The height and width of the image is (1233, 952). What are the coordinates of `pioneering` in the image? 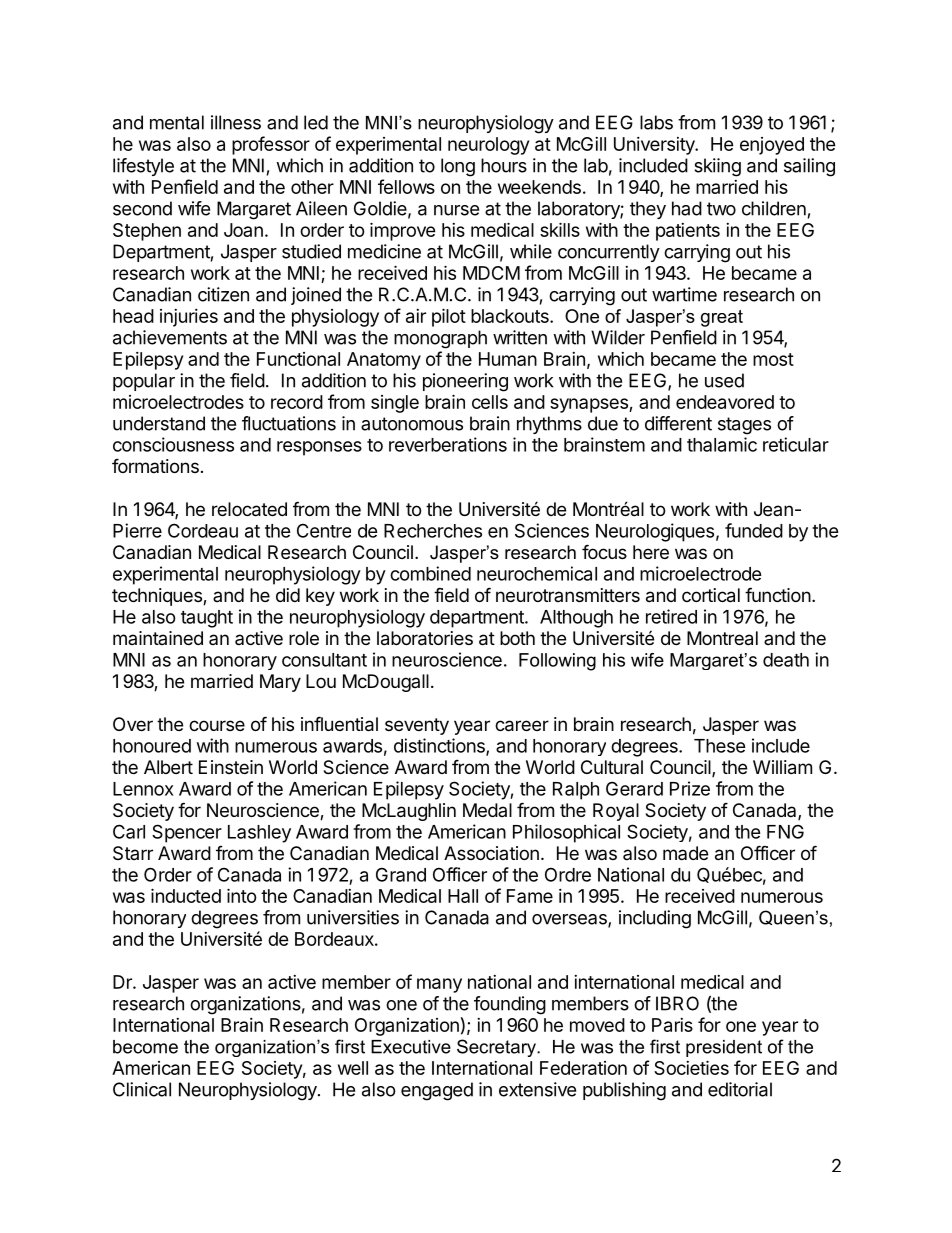 It's located at (465, 382).
